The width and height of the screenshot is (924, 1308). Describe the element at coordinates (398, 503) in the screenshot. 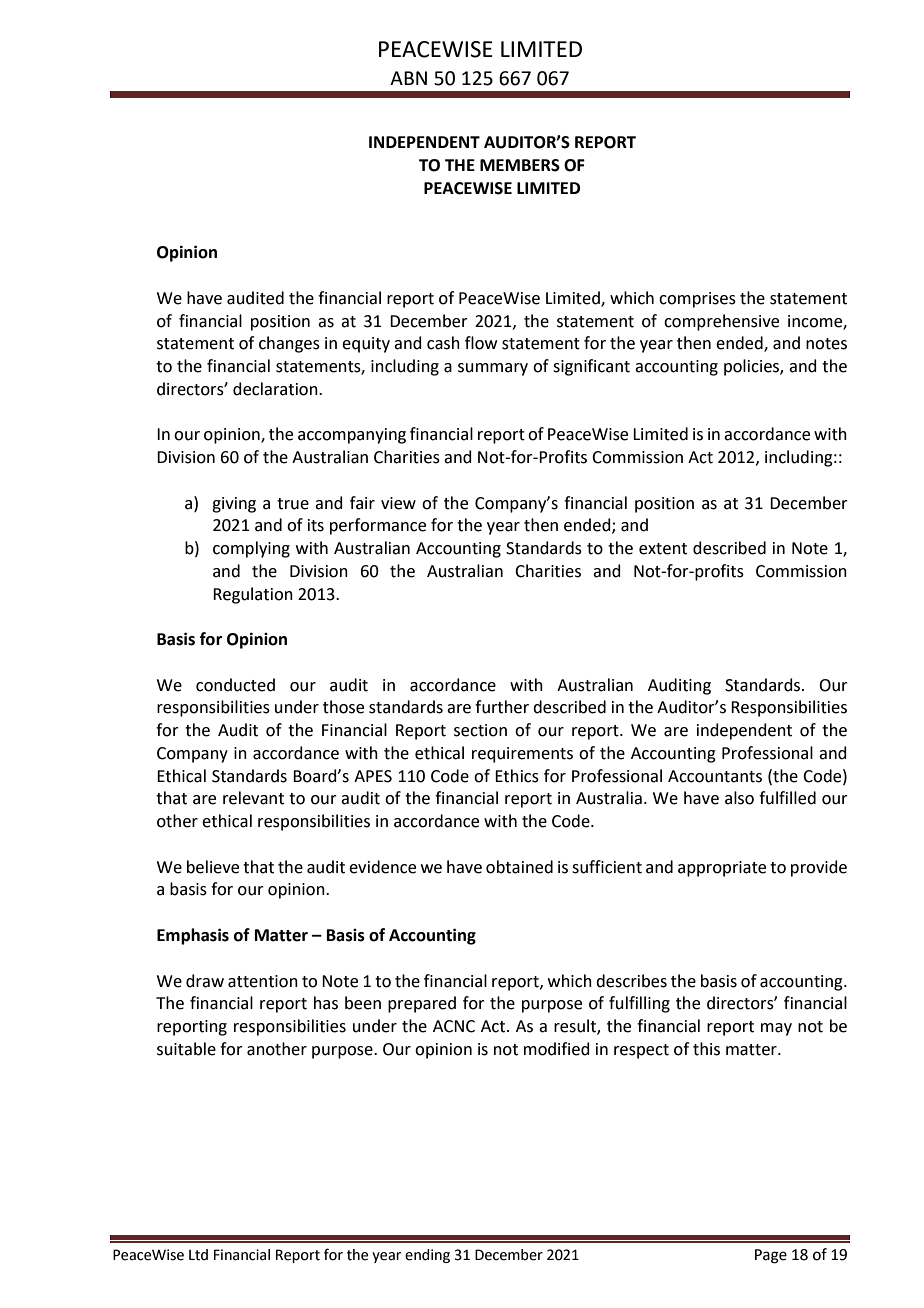

I see `view` at that location.
